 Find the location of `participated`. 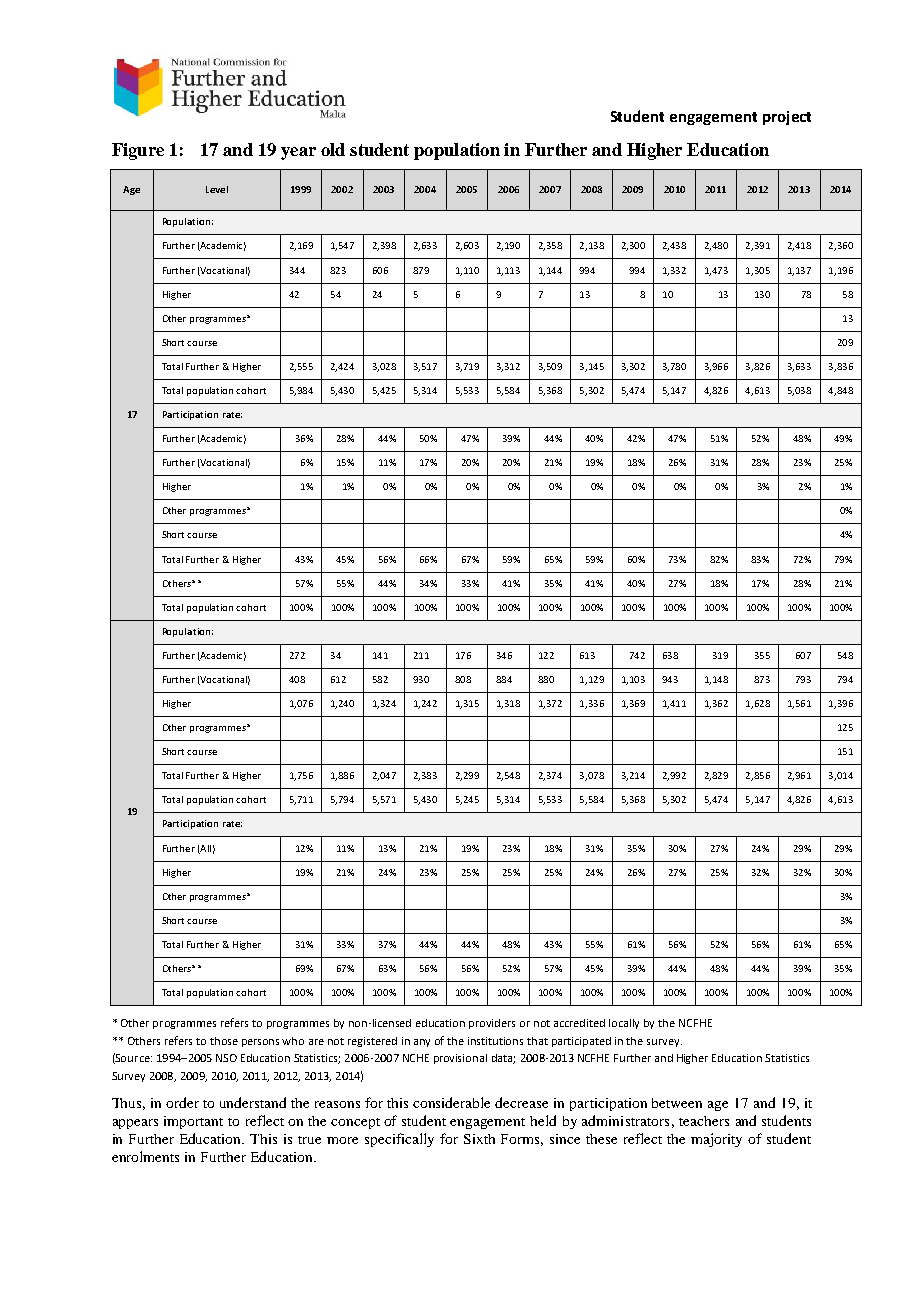

participated is located at coordinates (581, 1042).
